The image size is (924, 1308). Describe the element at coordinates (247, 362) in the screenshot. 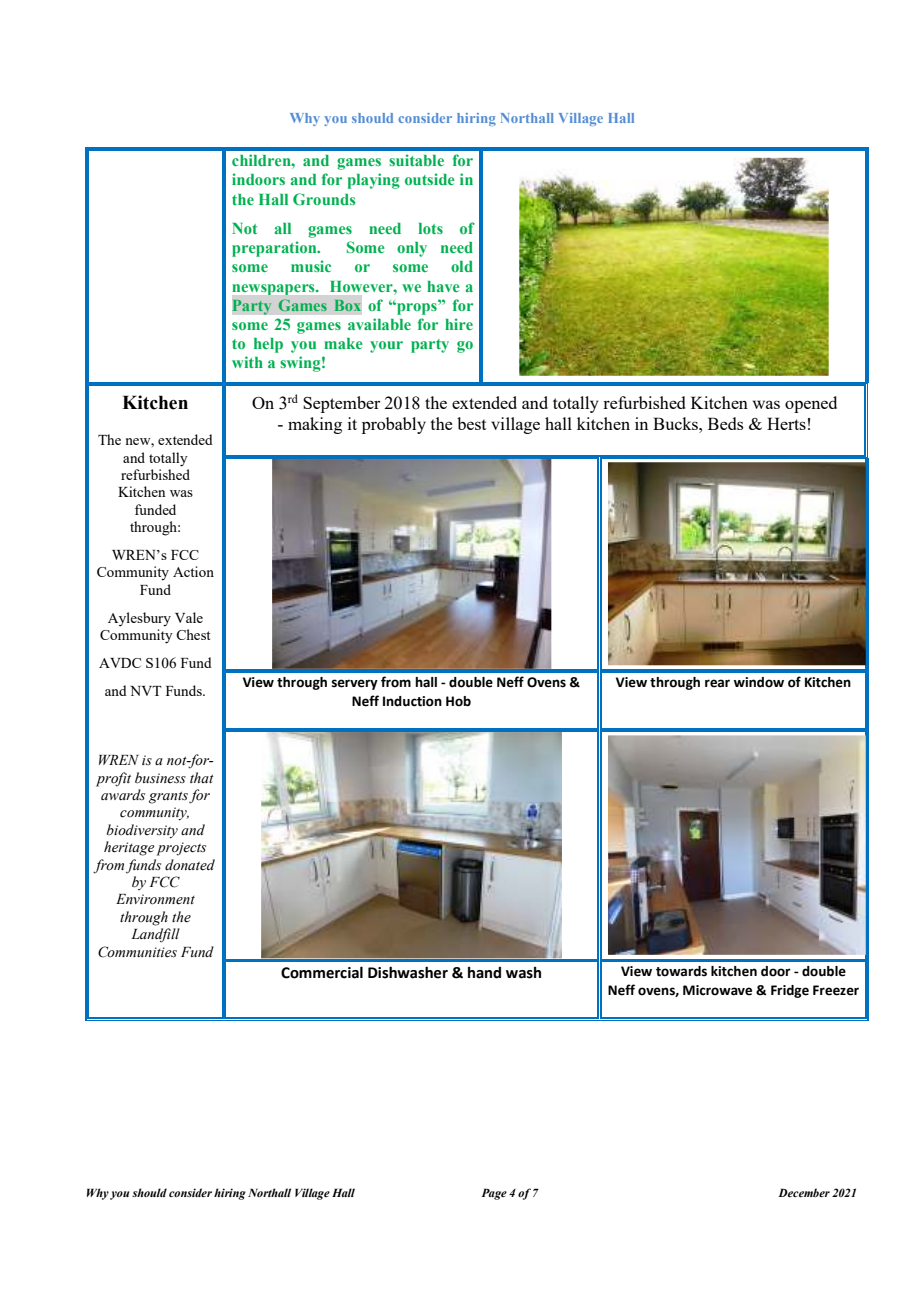

I see `with` at that location.
